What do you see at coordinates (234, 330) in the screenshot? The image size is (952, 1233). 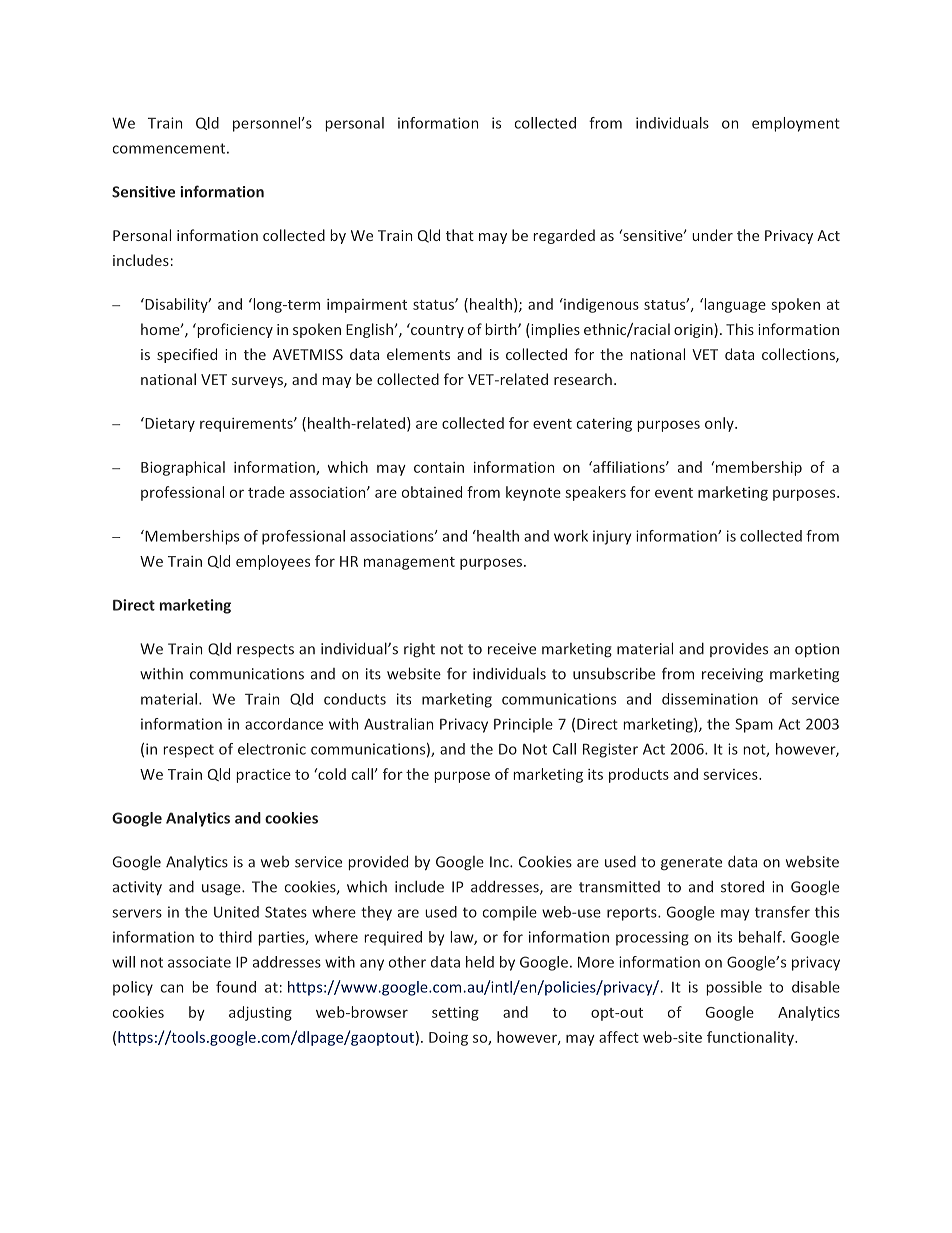 I see `proficiency` at bounding box center [234, 330].
